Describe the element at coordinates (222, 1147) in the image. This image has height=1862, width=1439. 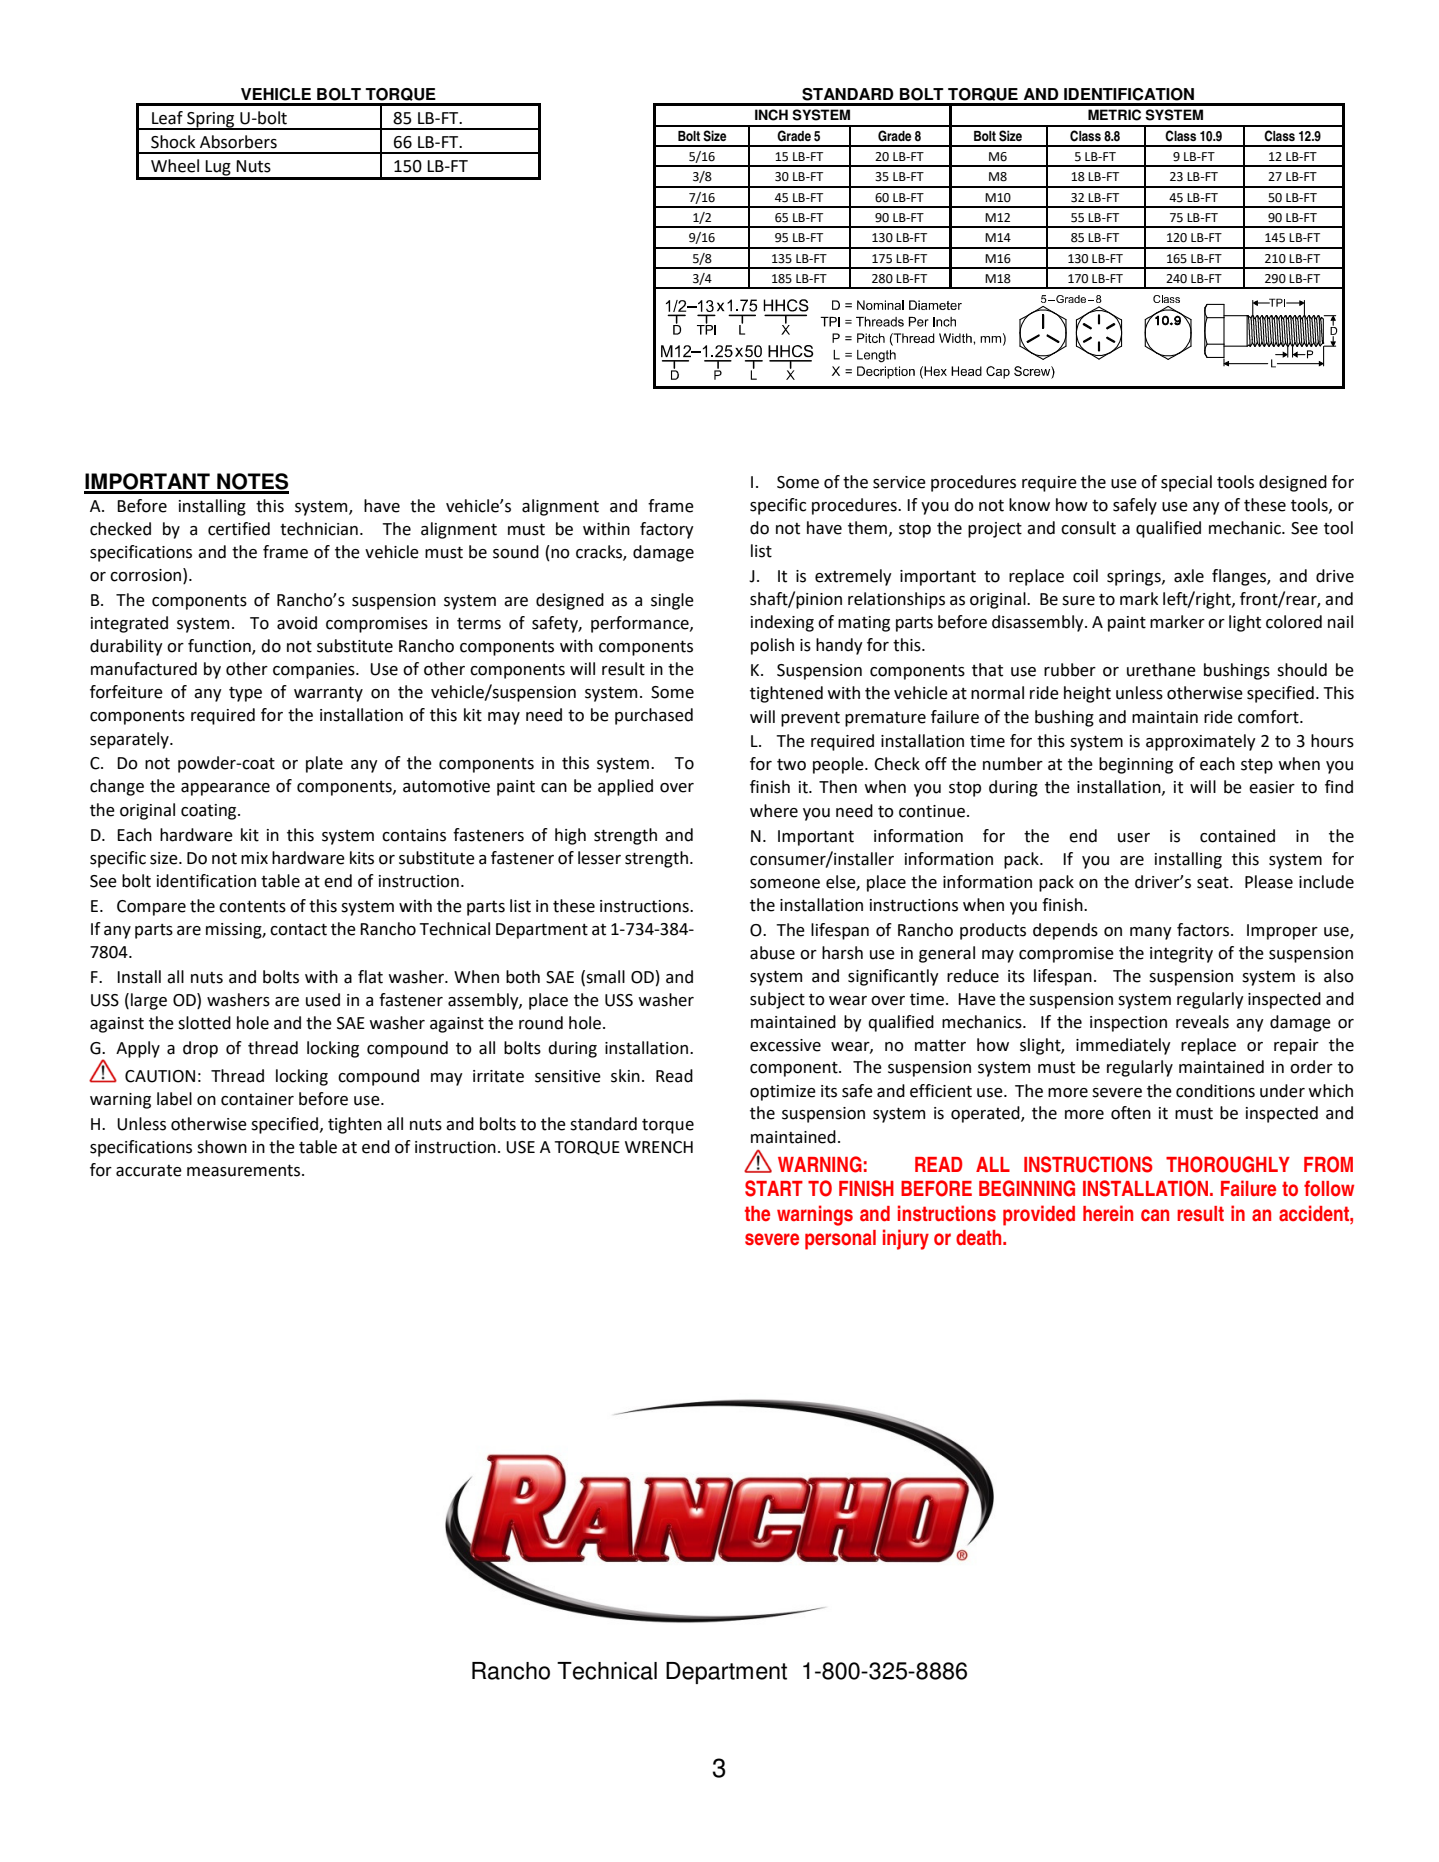
I see `shown` at that location.
